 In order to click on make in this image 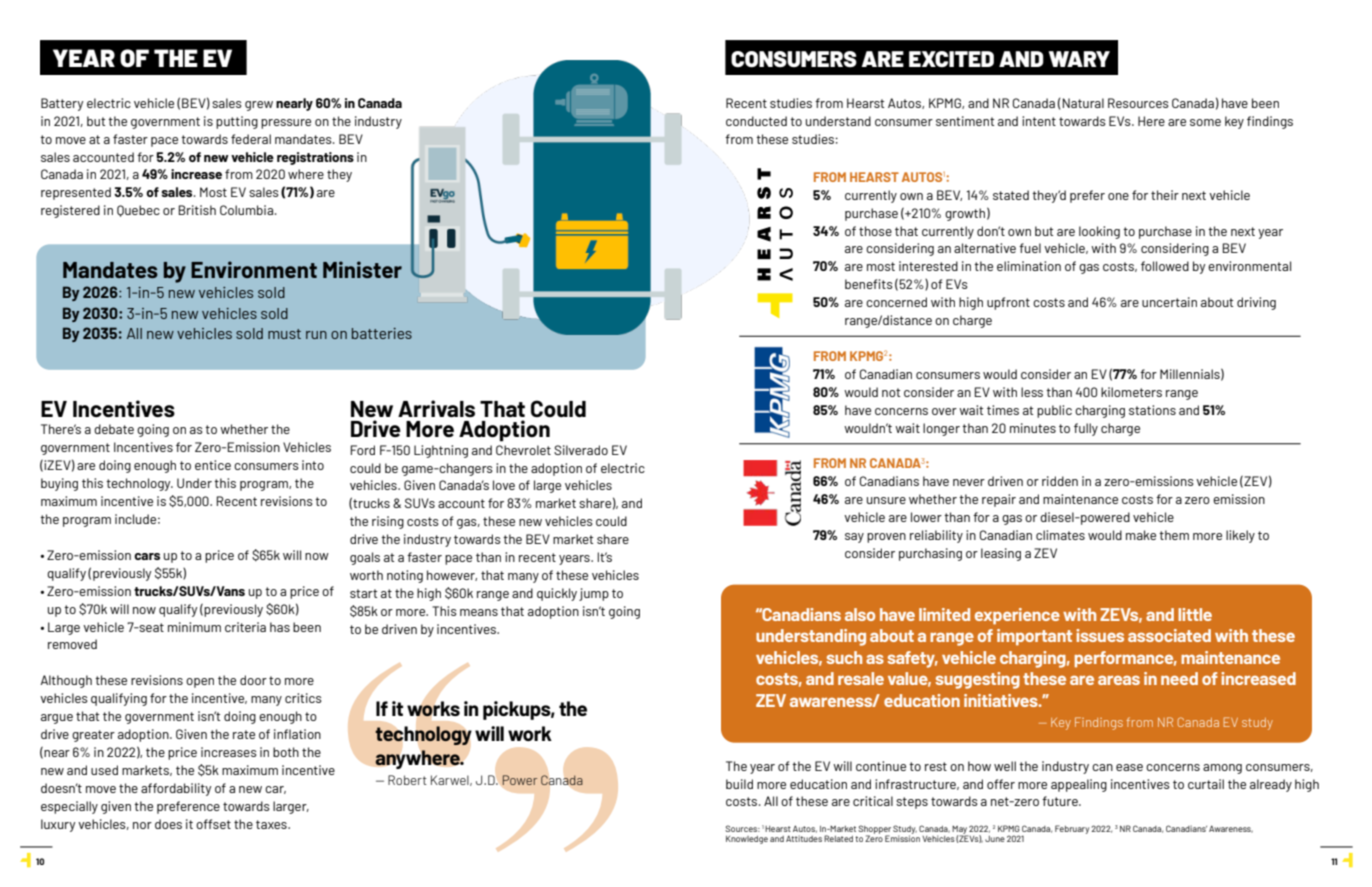, I will do `click(1141, 535)`.
